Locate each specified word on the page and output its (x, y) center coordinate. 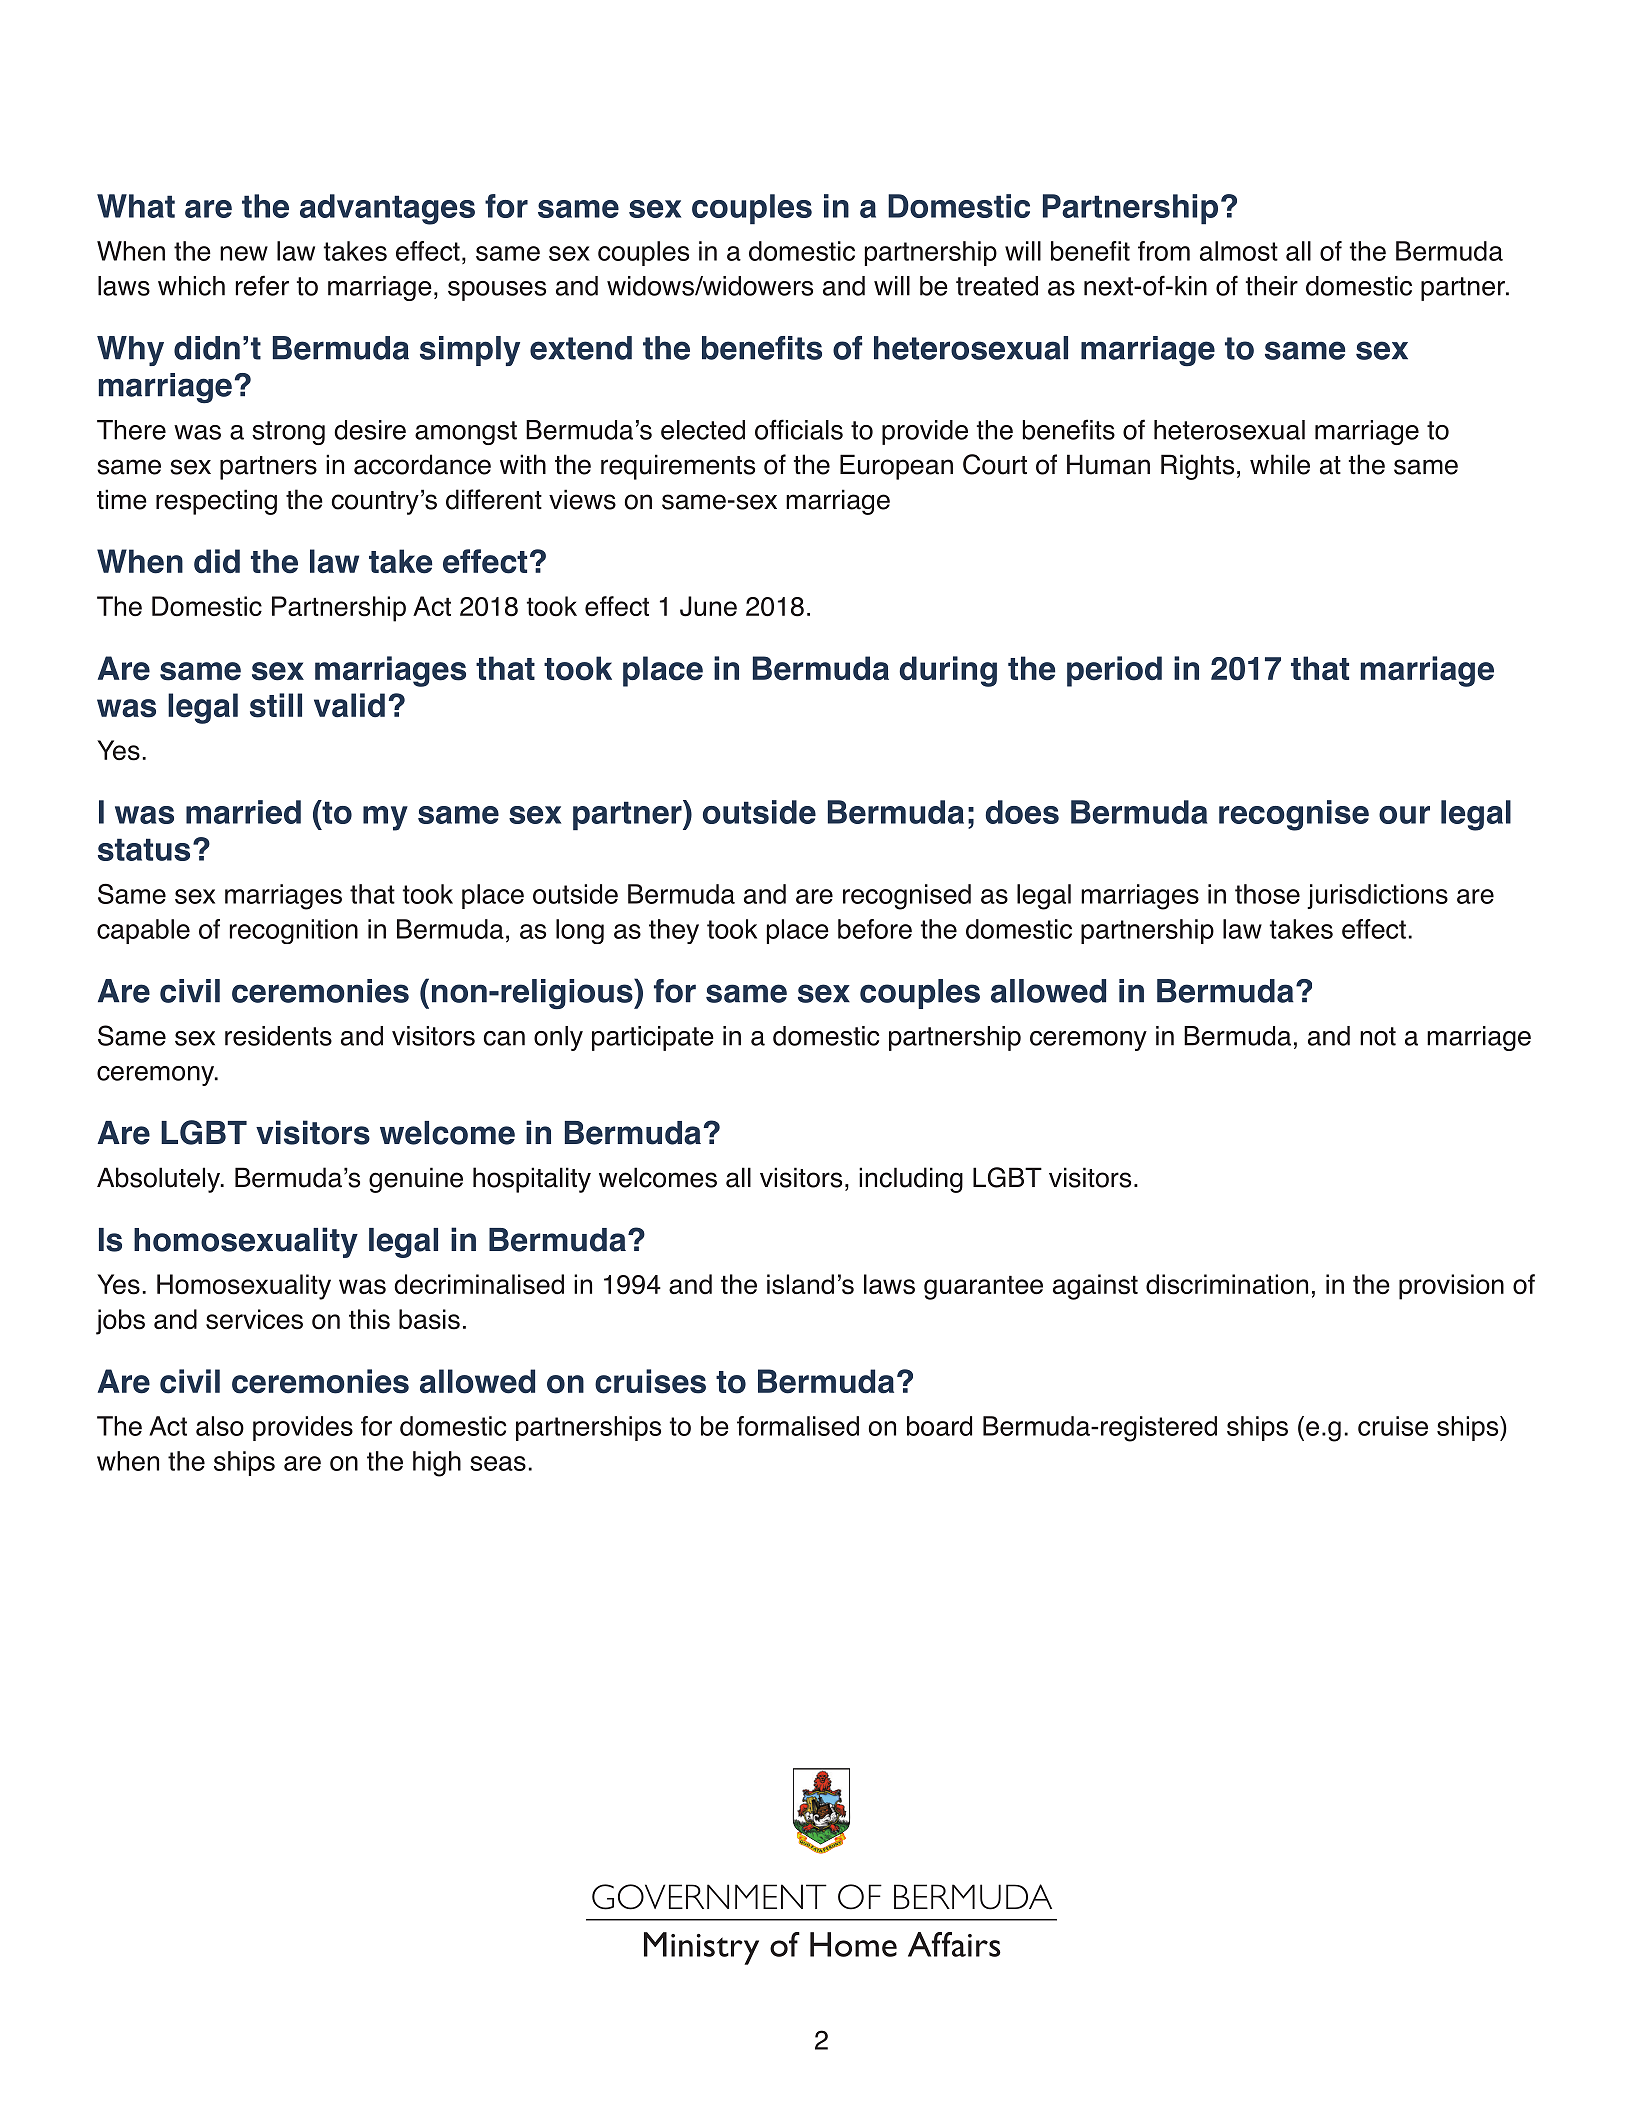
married (243, 812)
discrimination (1227, 1284)
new (244, 253)
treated (997, 286)
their (1272, 286)
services (254, 1319)
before (875, 929)
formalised (798, 1426)
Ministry (701, 1948)
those (1267, 894)
